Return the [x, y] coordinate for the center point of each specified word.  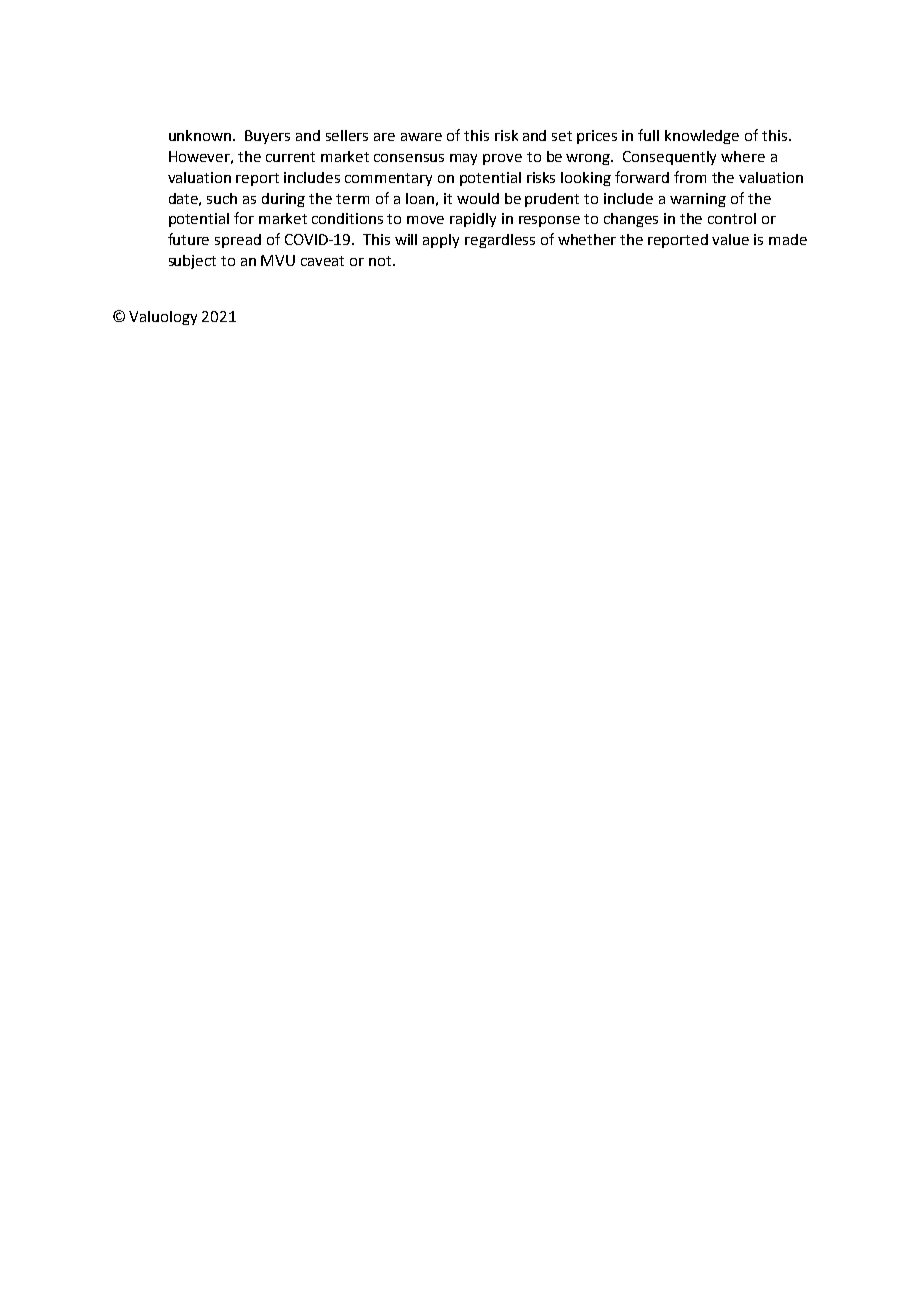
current [290, 157]
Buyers [267, 137]
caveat [322, 261]
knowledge [702, 137]
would [478, 198]
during [283, 200]
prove [502, 159]
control [732, 218]
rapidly [473, 220]
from [690, 177]
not [381, 261]
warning [698, 200]
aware [421, 137]
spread [238, 241]
